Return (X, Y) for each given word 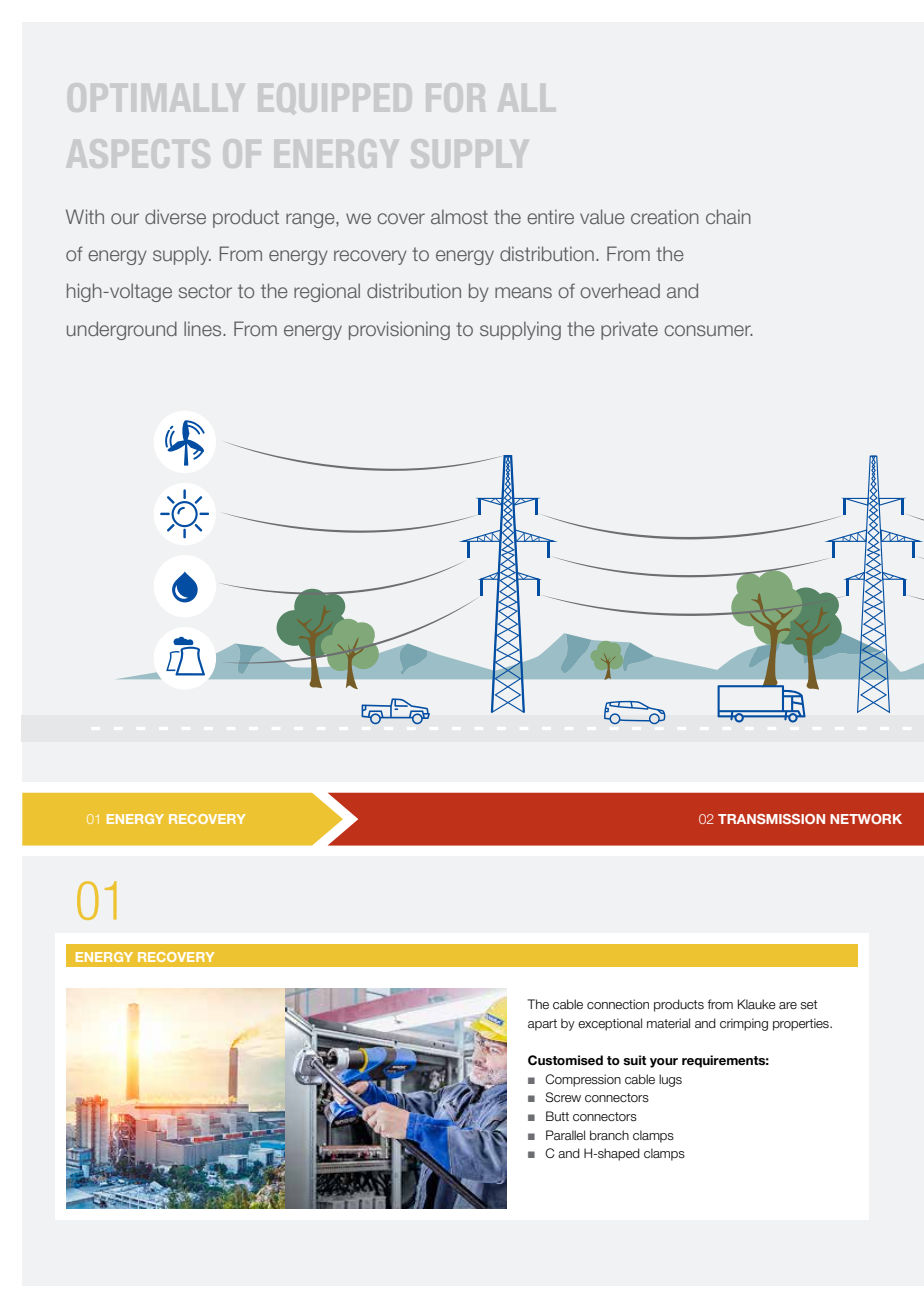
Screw (563, 1097)
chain (728, 216)
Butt (557, 1116)
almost (459, 216)
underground (122, 330)
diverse (175, 216)
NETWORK (866, 819)
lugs (670, 1080)
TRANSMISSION (771, 819)
